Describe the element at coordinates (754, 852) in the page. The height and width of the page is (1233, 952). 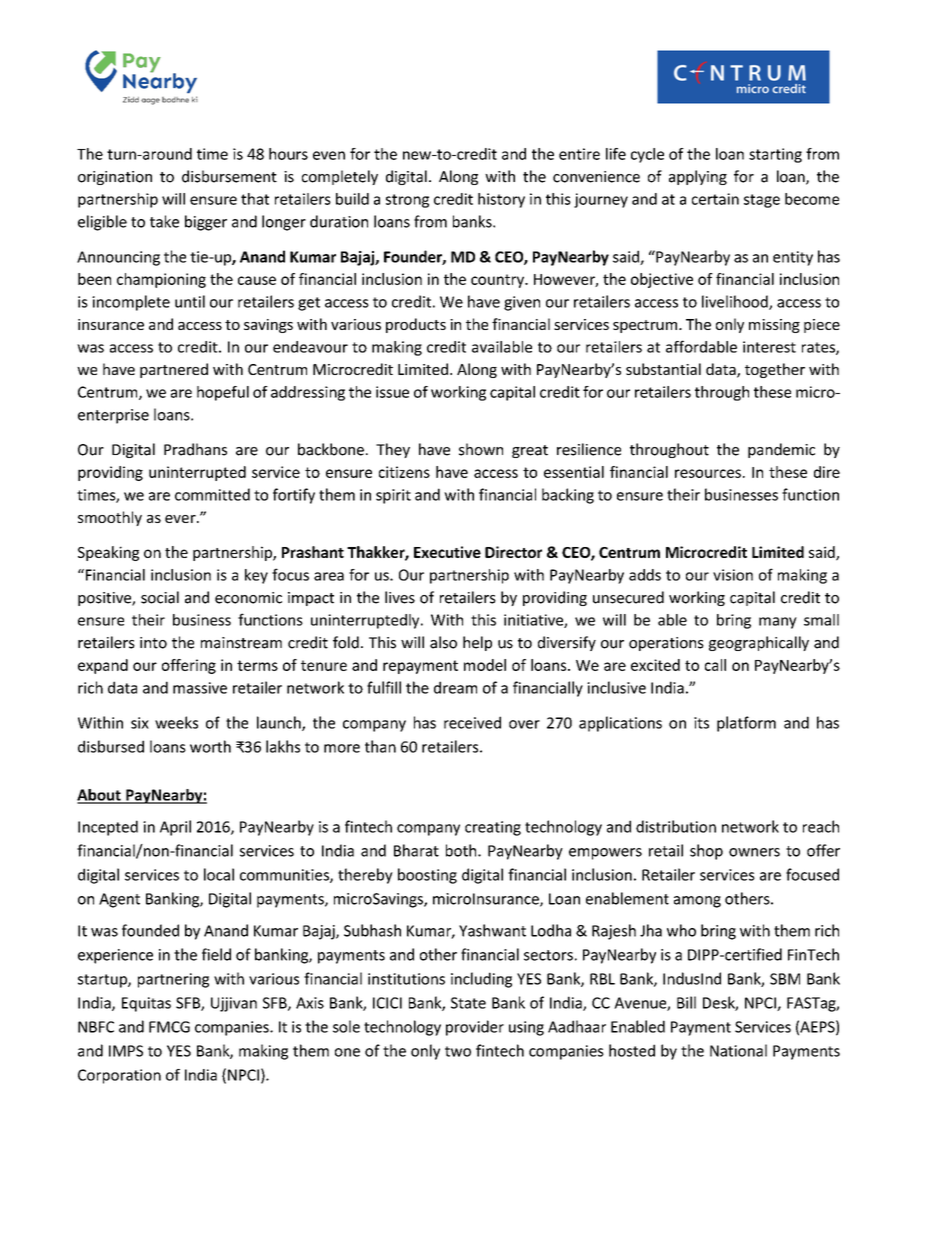
I see `owners` at that location.
